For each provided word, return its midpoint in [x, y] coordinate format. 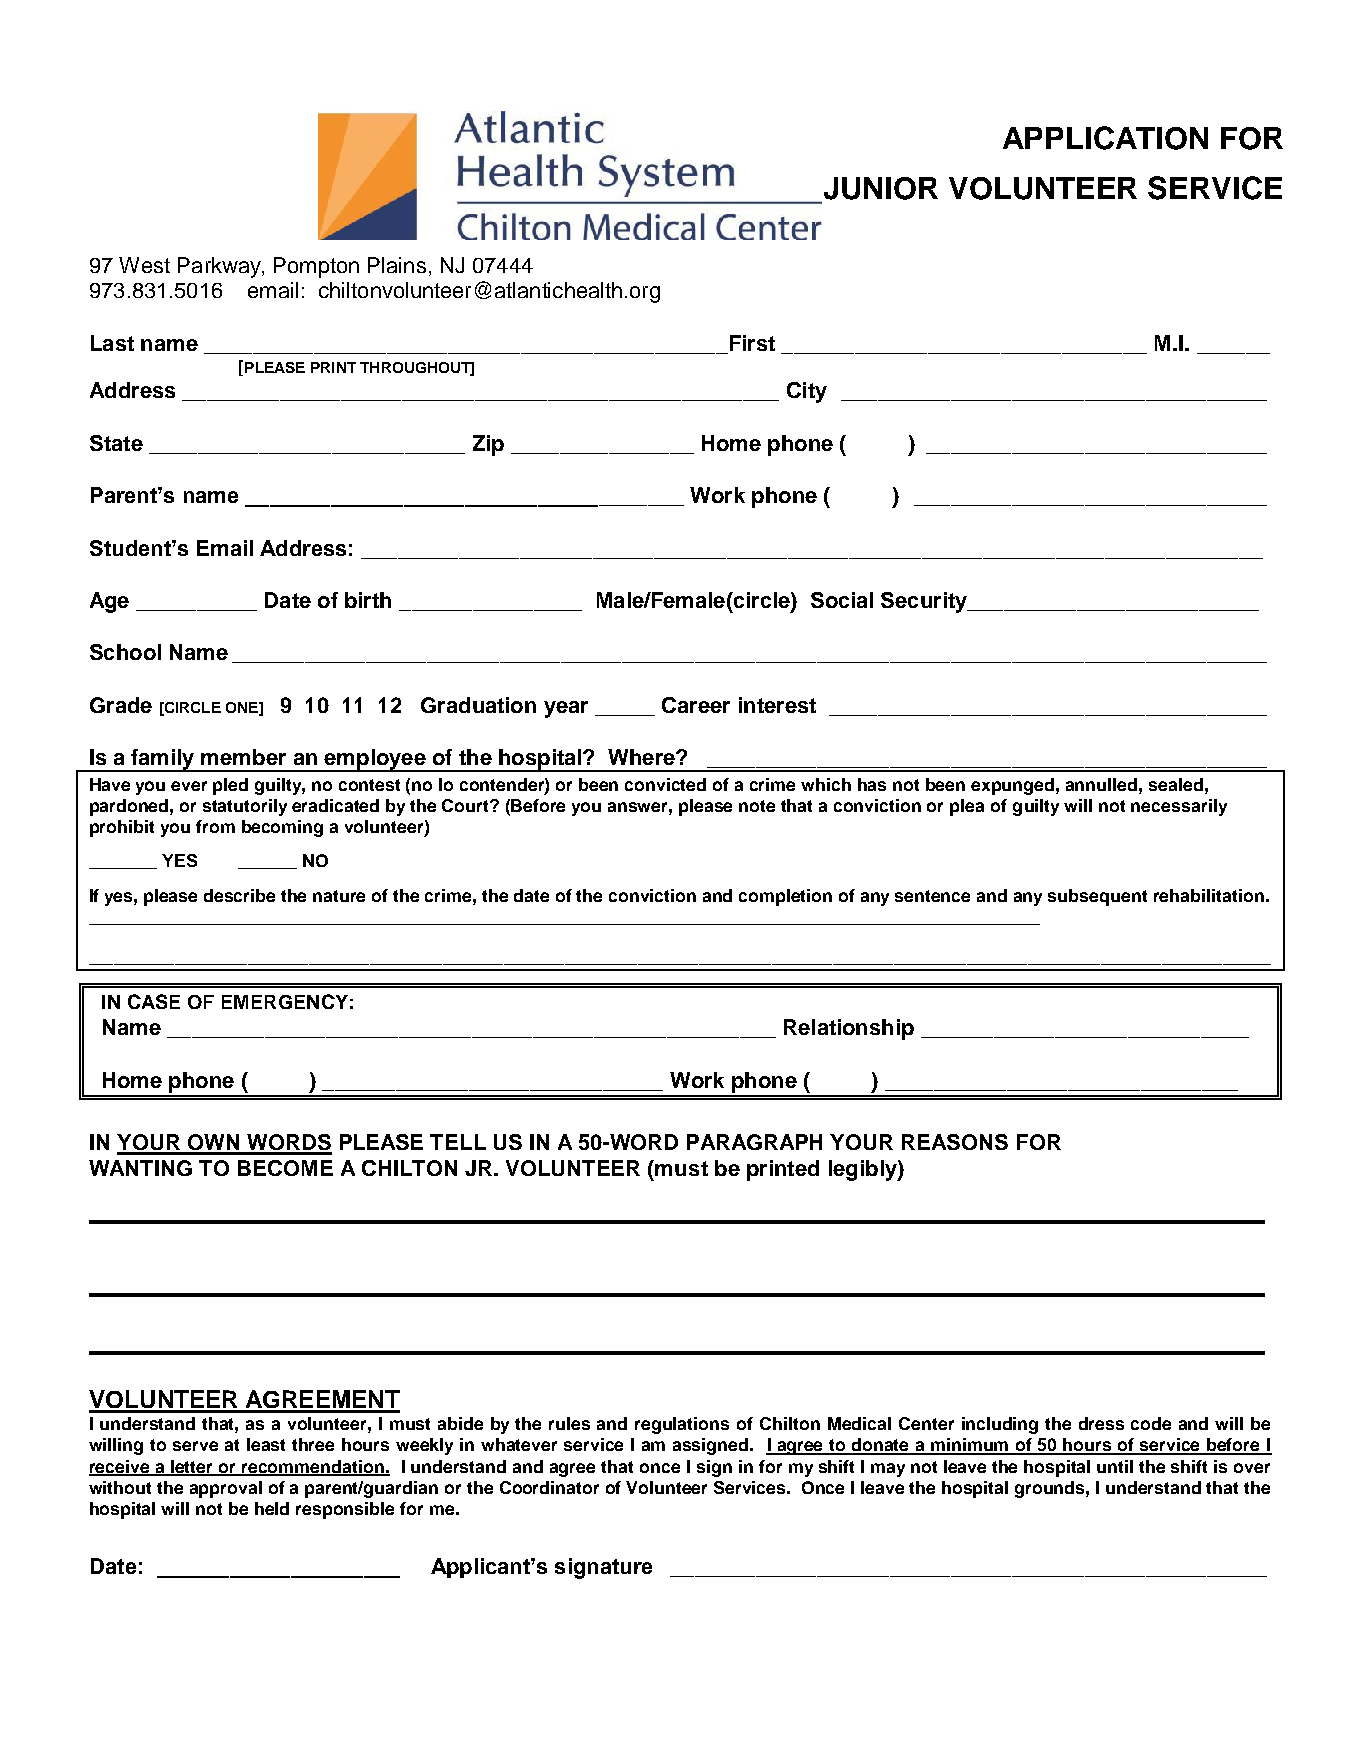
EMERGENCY [285, 1001]
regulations [682, 1425]
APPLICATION [1105, 138]
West [144, 265]
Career [696, 705]
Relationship [849, 1029]
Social [842, 600]
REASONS [955, 1142]
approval [226, 1489]
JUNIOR [881, 188]
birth [368, 600]
